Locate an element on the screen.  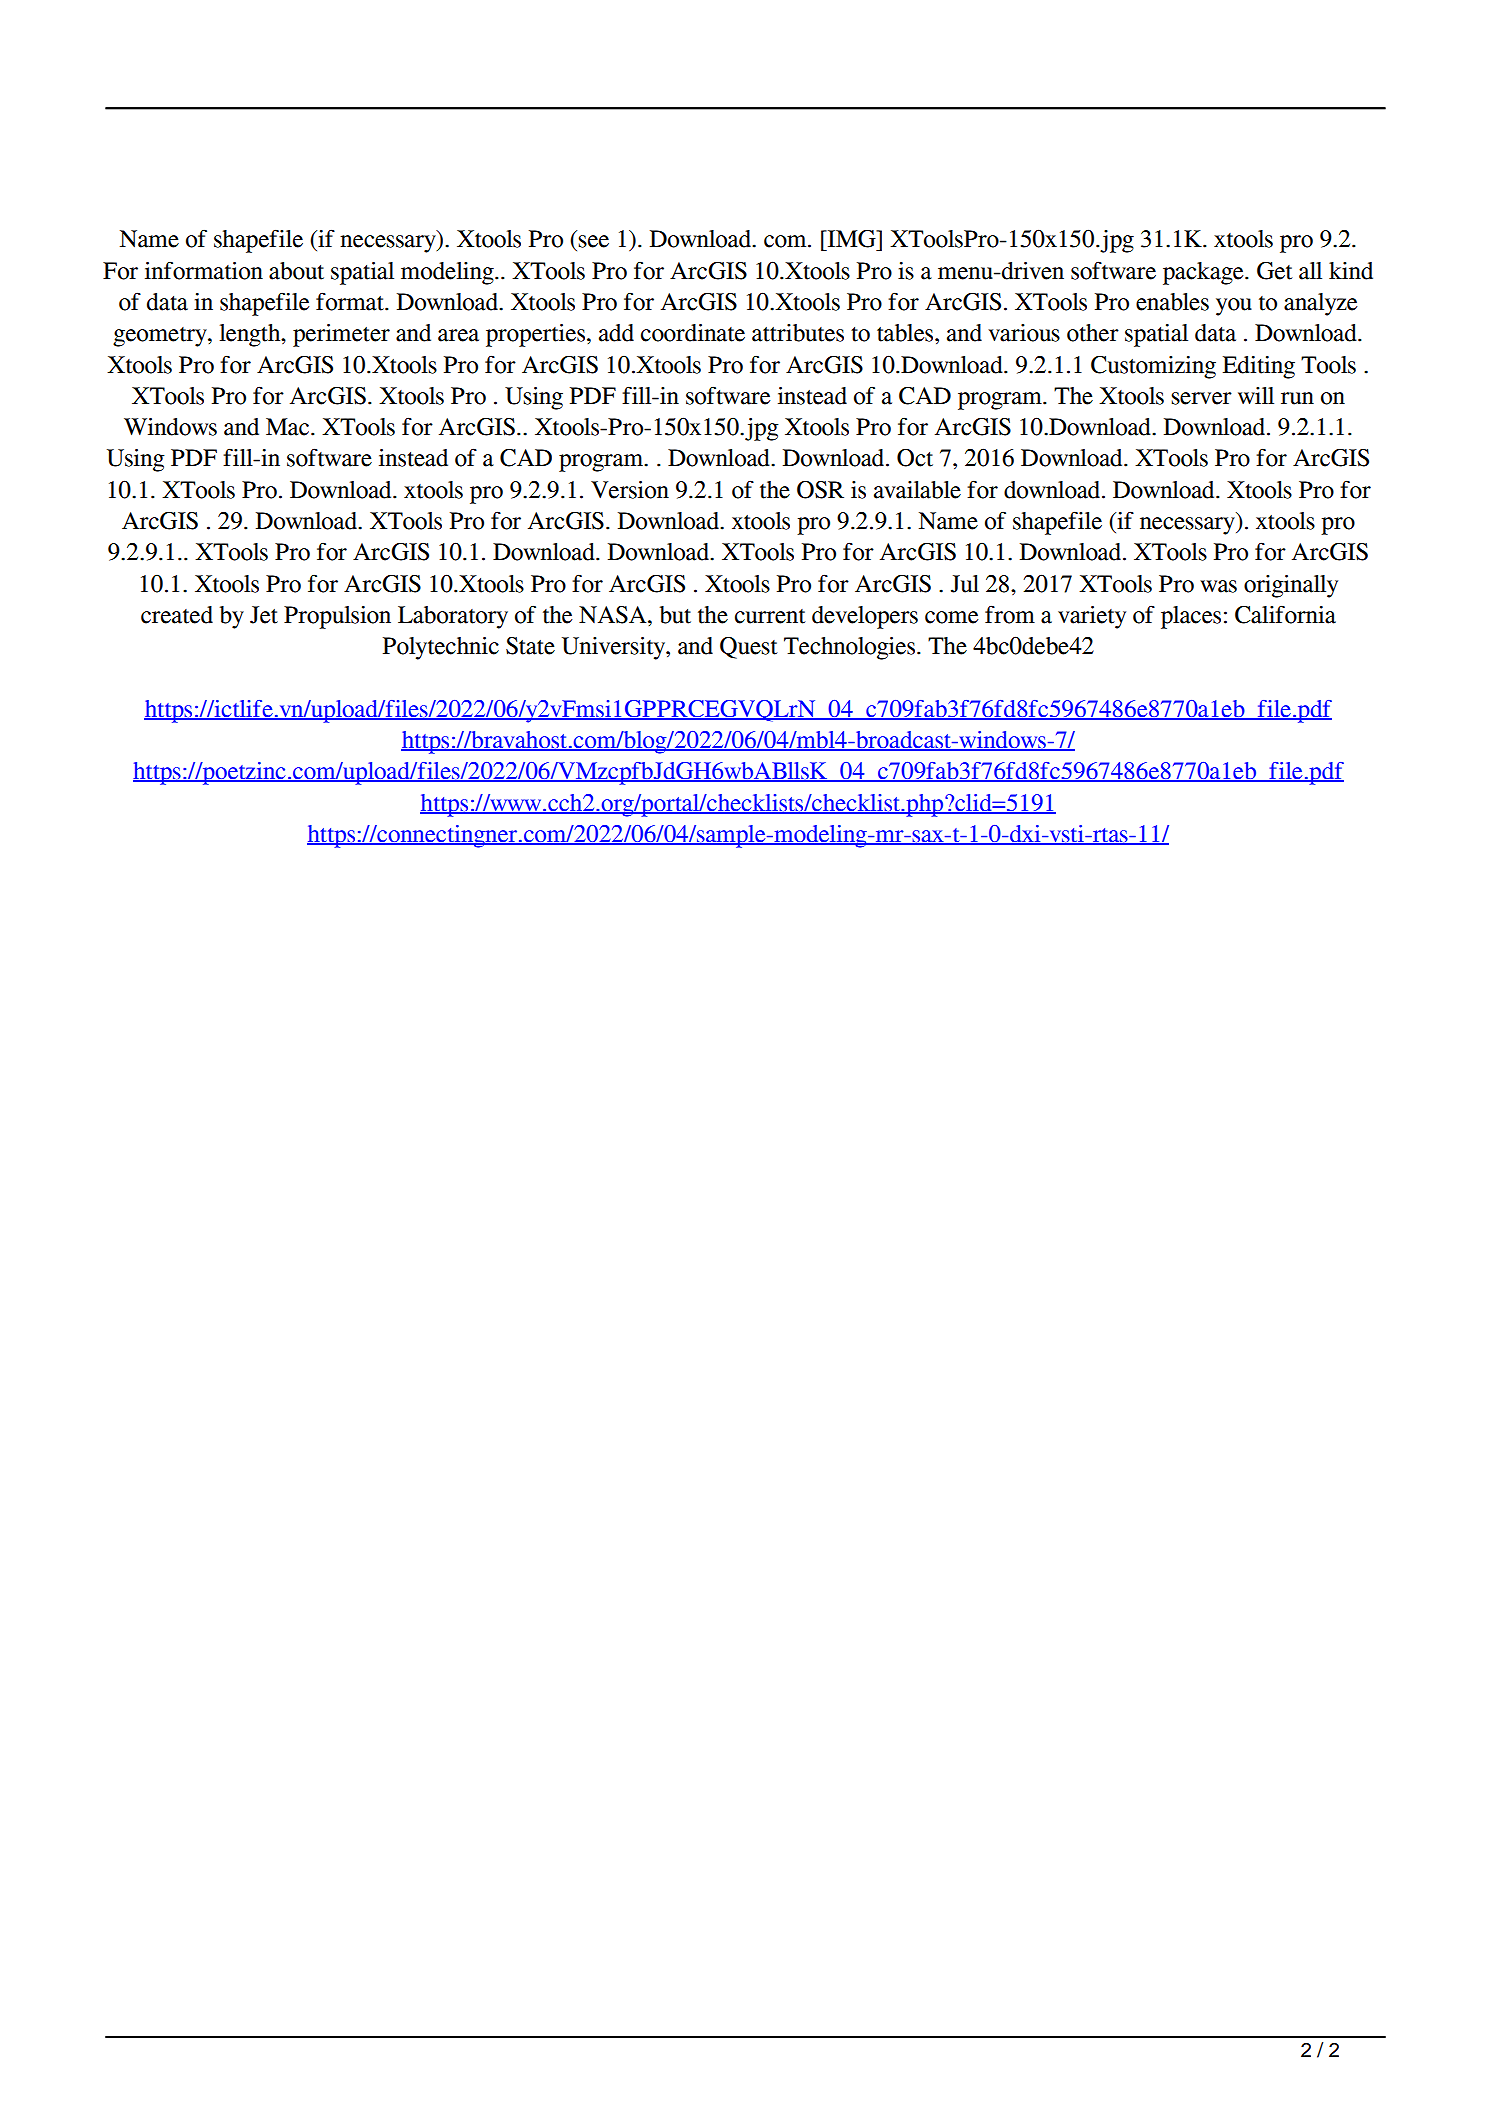
package is located at coordinates (1204, 273).
